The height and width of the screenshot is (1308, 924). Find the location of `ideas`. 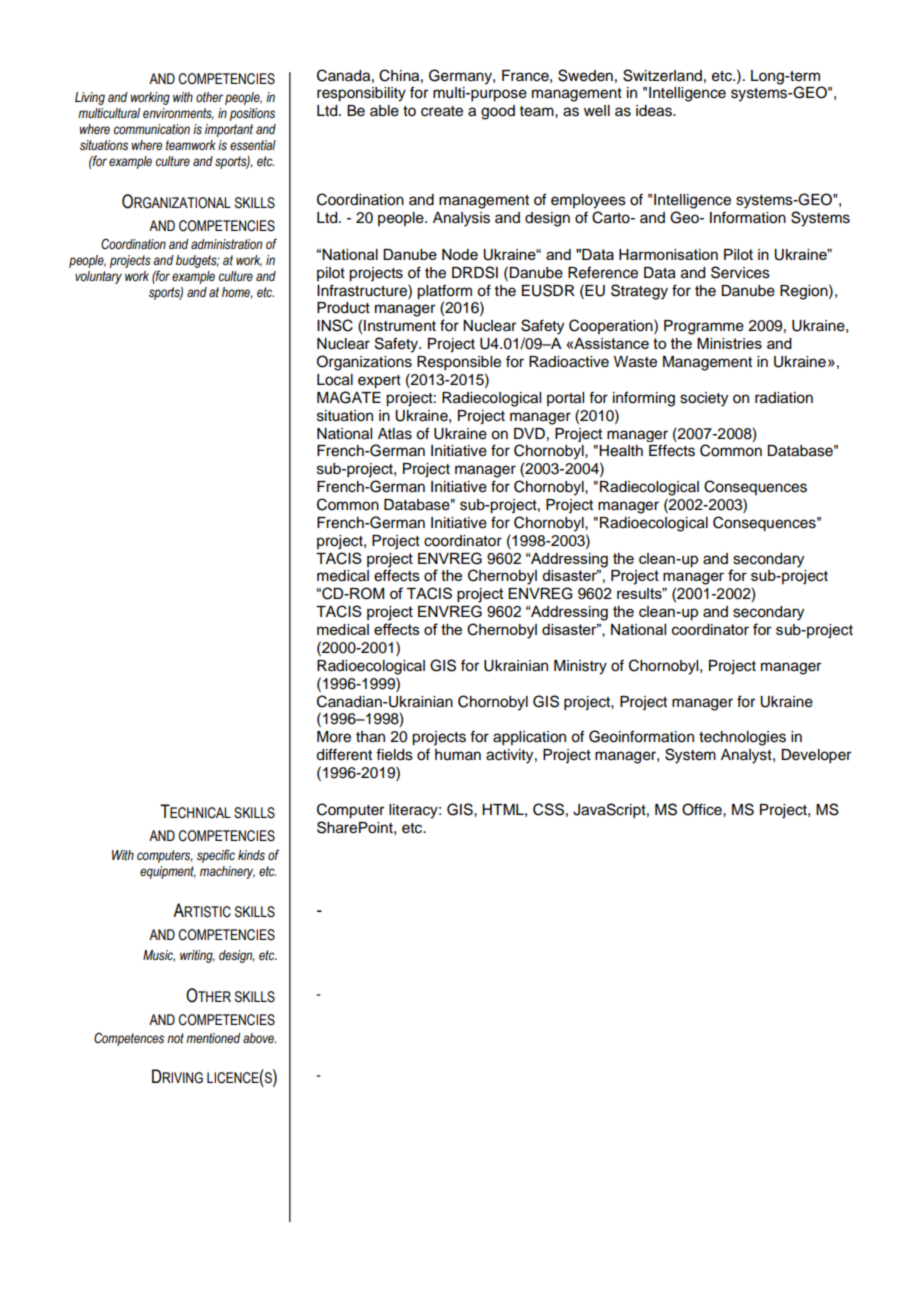

ideas is located at coordinates (655, 111).
